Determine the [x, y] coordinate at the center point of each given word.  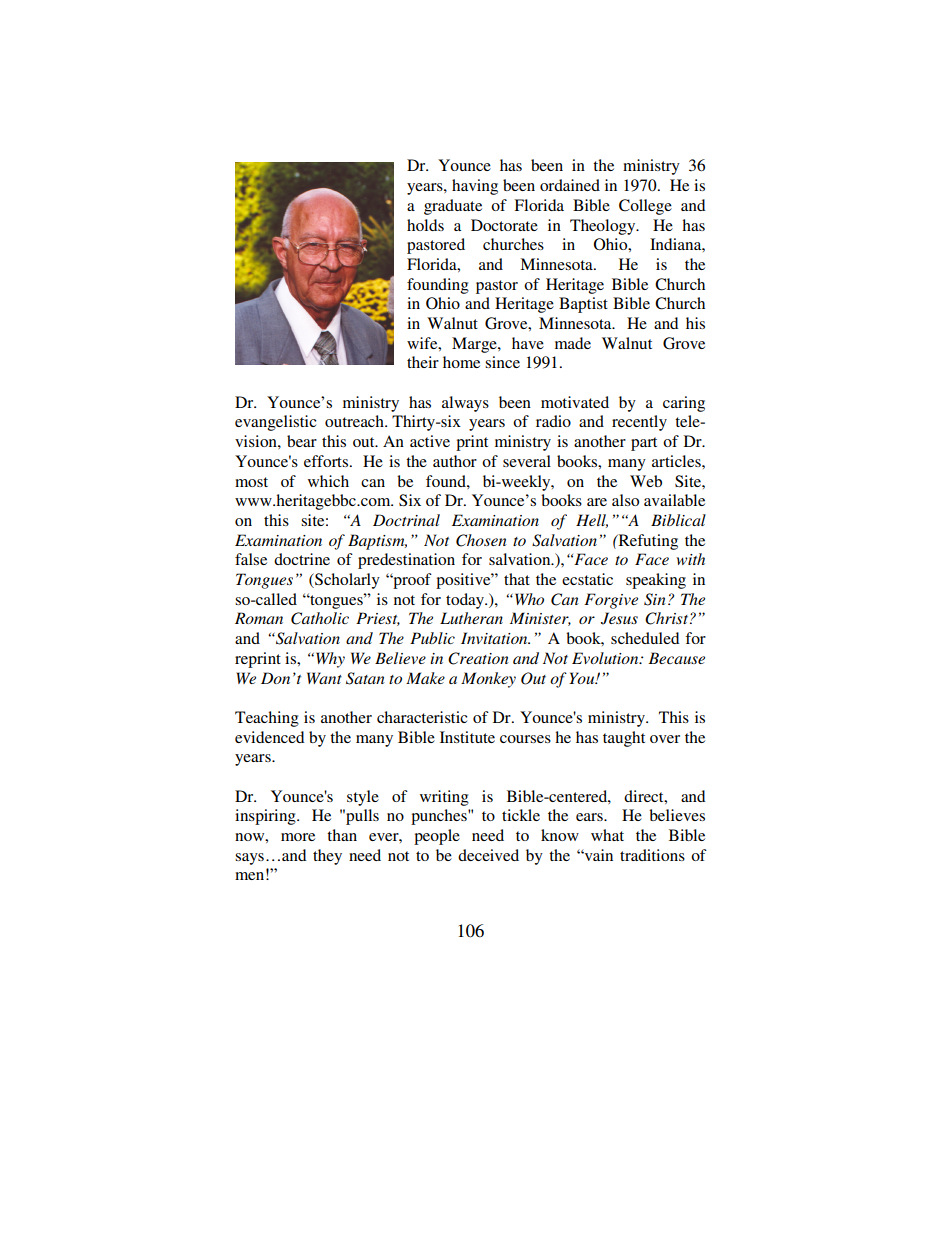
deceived [488, 855]
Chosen [481, 540]
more [298, 837]
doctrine [302, 559]
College [645, 207]
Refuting [647, 542]
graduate [453, 207]
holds [425, 225]
